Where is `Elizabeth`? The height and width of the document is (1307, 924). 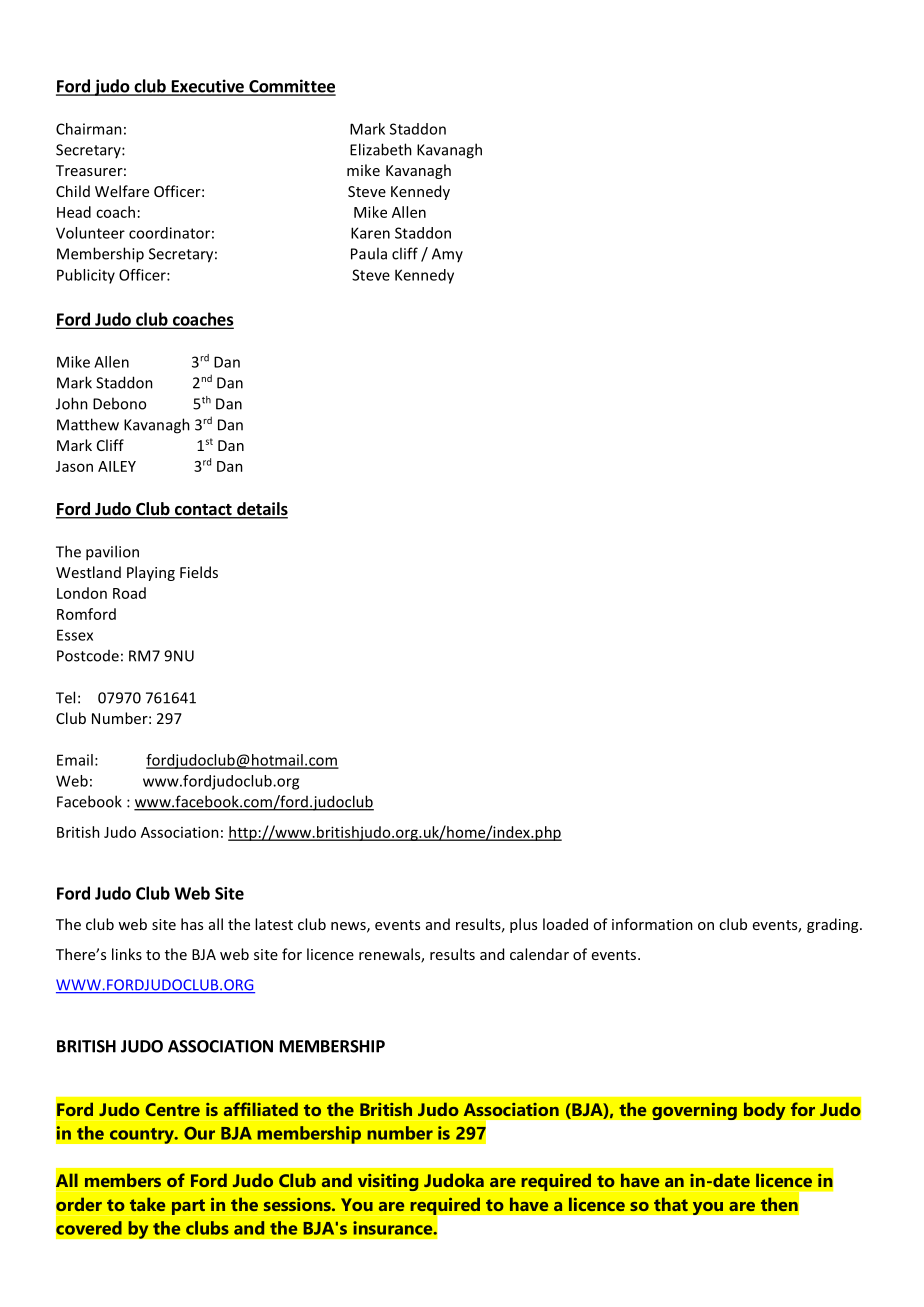 Elizabeth is located at coordinates (381, 149).
